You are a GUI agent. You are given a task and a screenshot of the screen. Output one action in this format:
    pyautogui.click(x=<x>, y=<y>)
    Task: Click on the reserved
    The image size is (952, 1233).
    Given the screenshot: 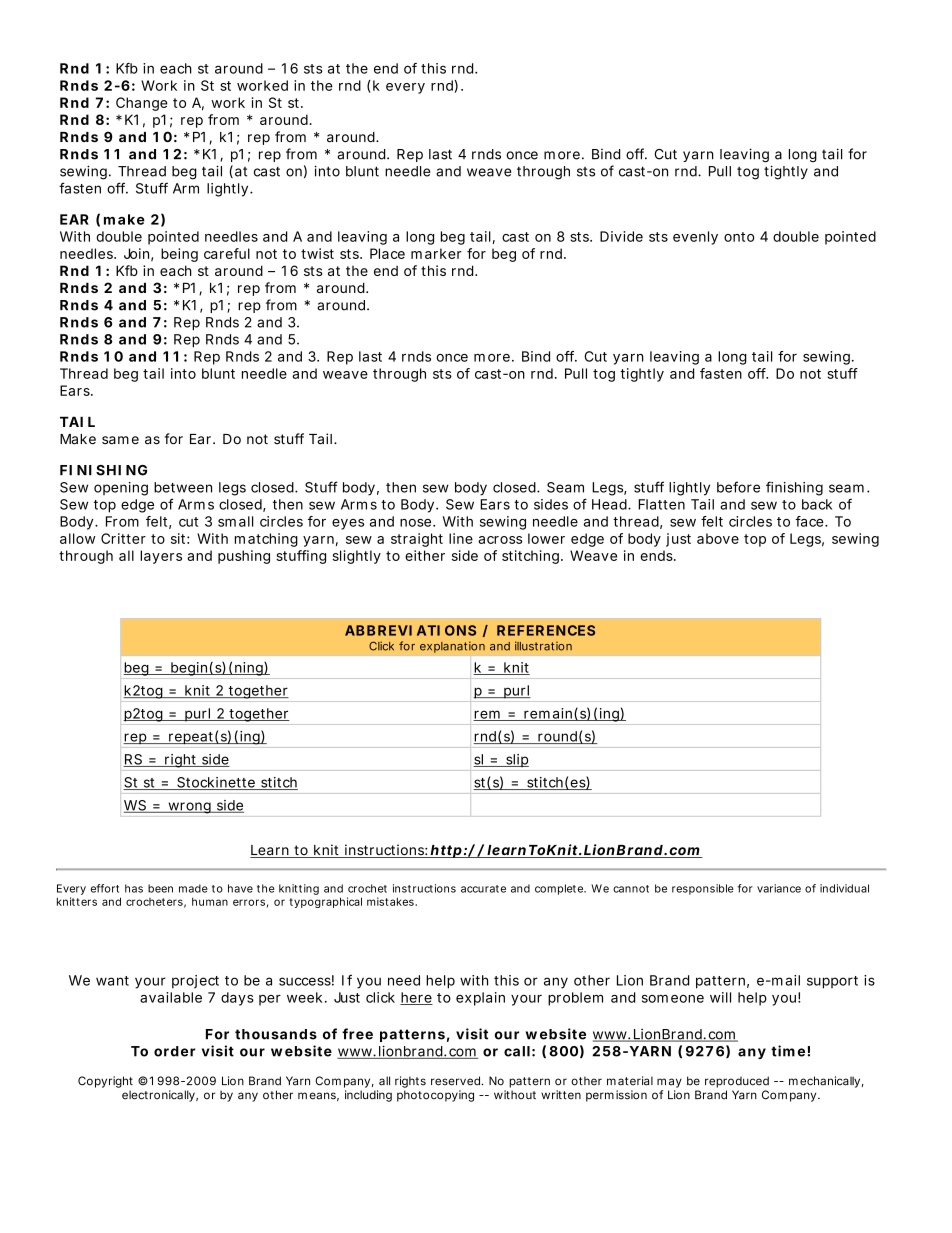 What is the action you would take?
    pyautogui.click(x=457, y=1081)
